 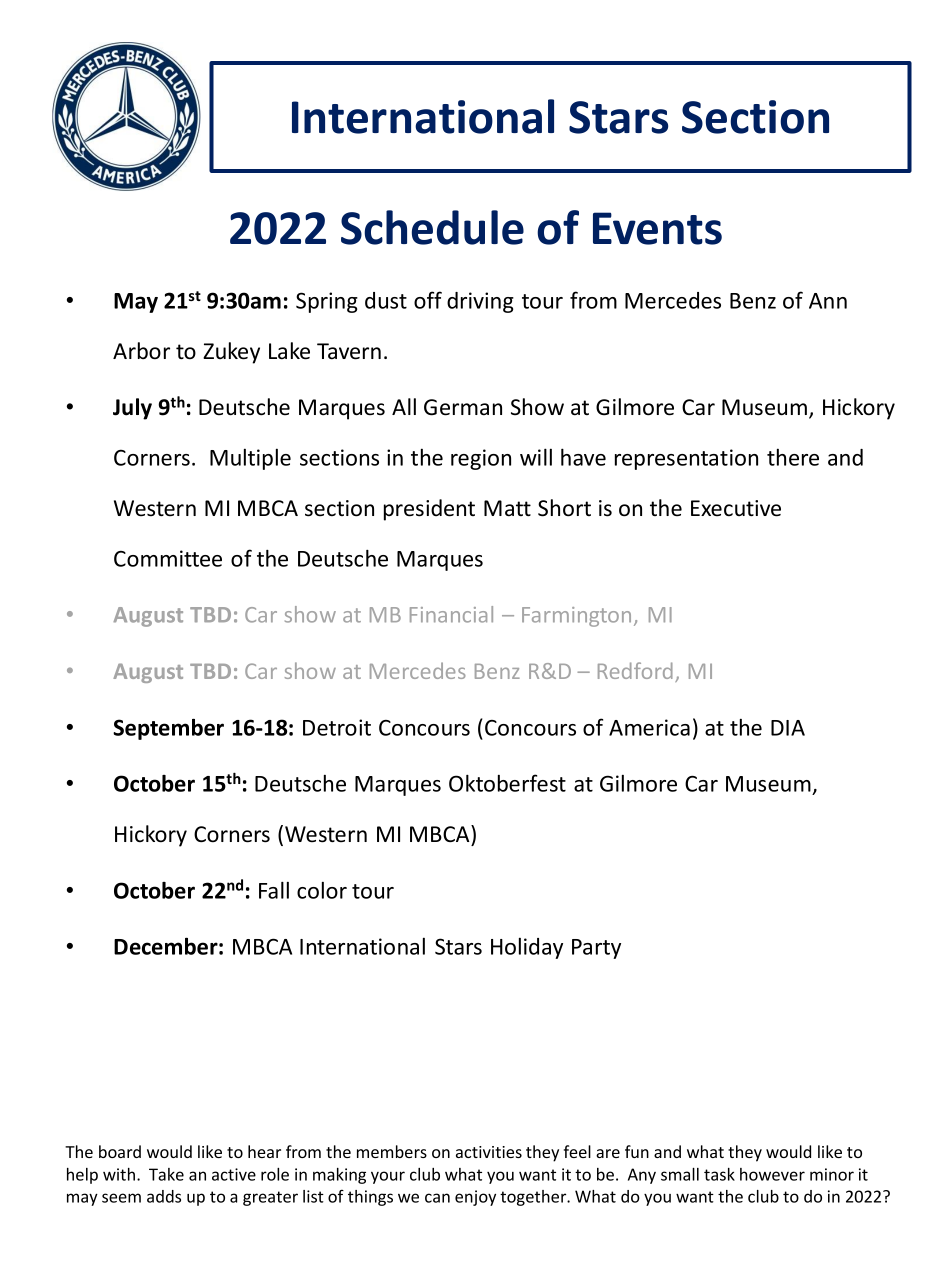 What do you see at coordinates (432, 227) in the image?
I see `Schedule` at bounding box center [432, 227].
